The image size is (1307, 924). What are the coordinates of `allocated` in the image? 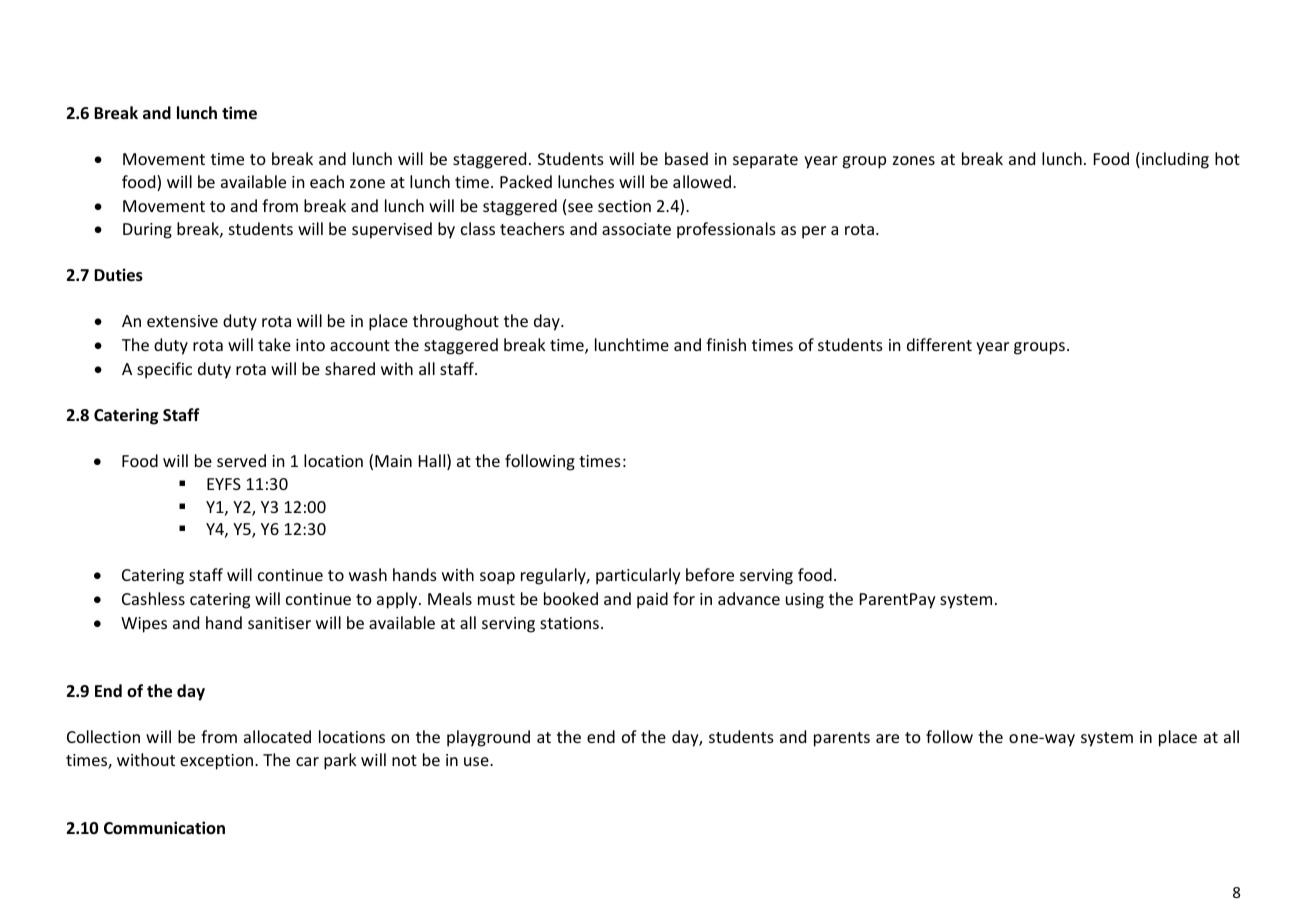 It's located at (277, 736).
